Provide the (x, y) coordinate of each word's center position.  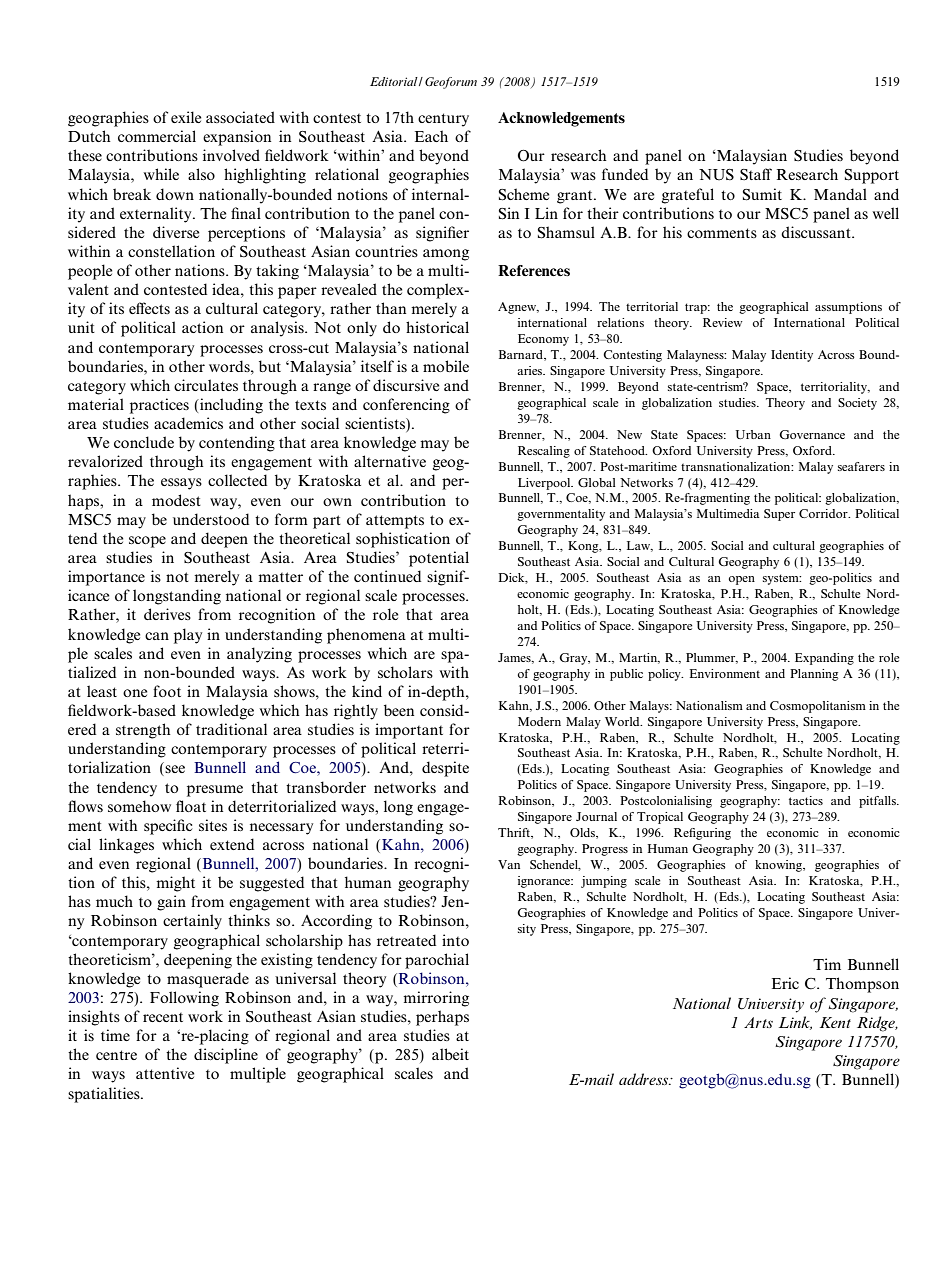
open (742, 580)
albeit (450, 1054)
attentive (165, 1073)
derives (167, 614)
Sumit (762, 194)
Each (431, 136)
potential (439, 559)
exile (186, 117)
